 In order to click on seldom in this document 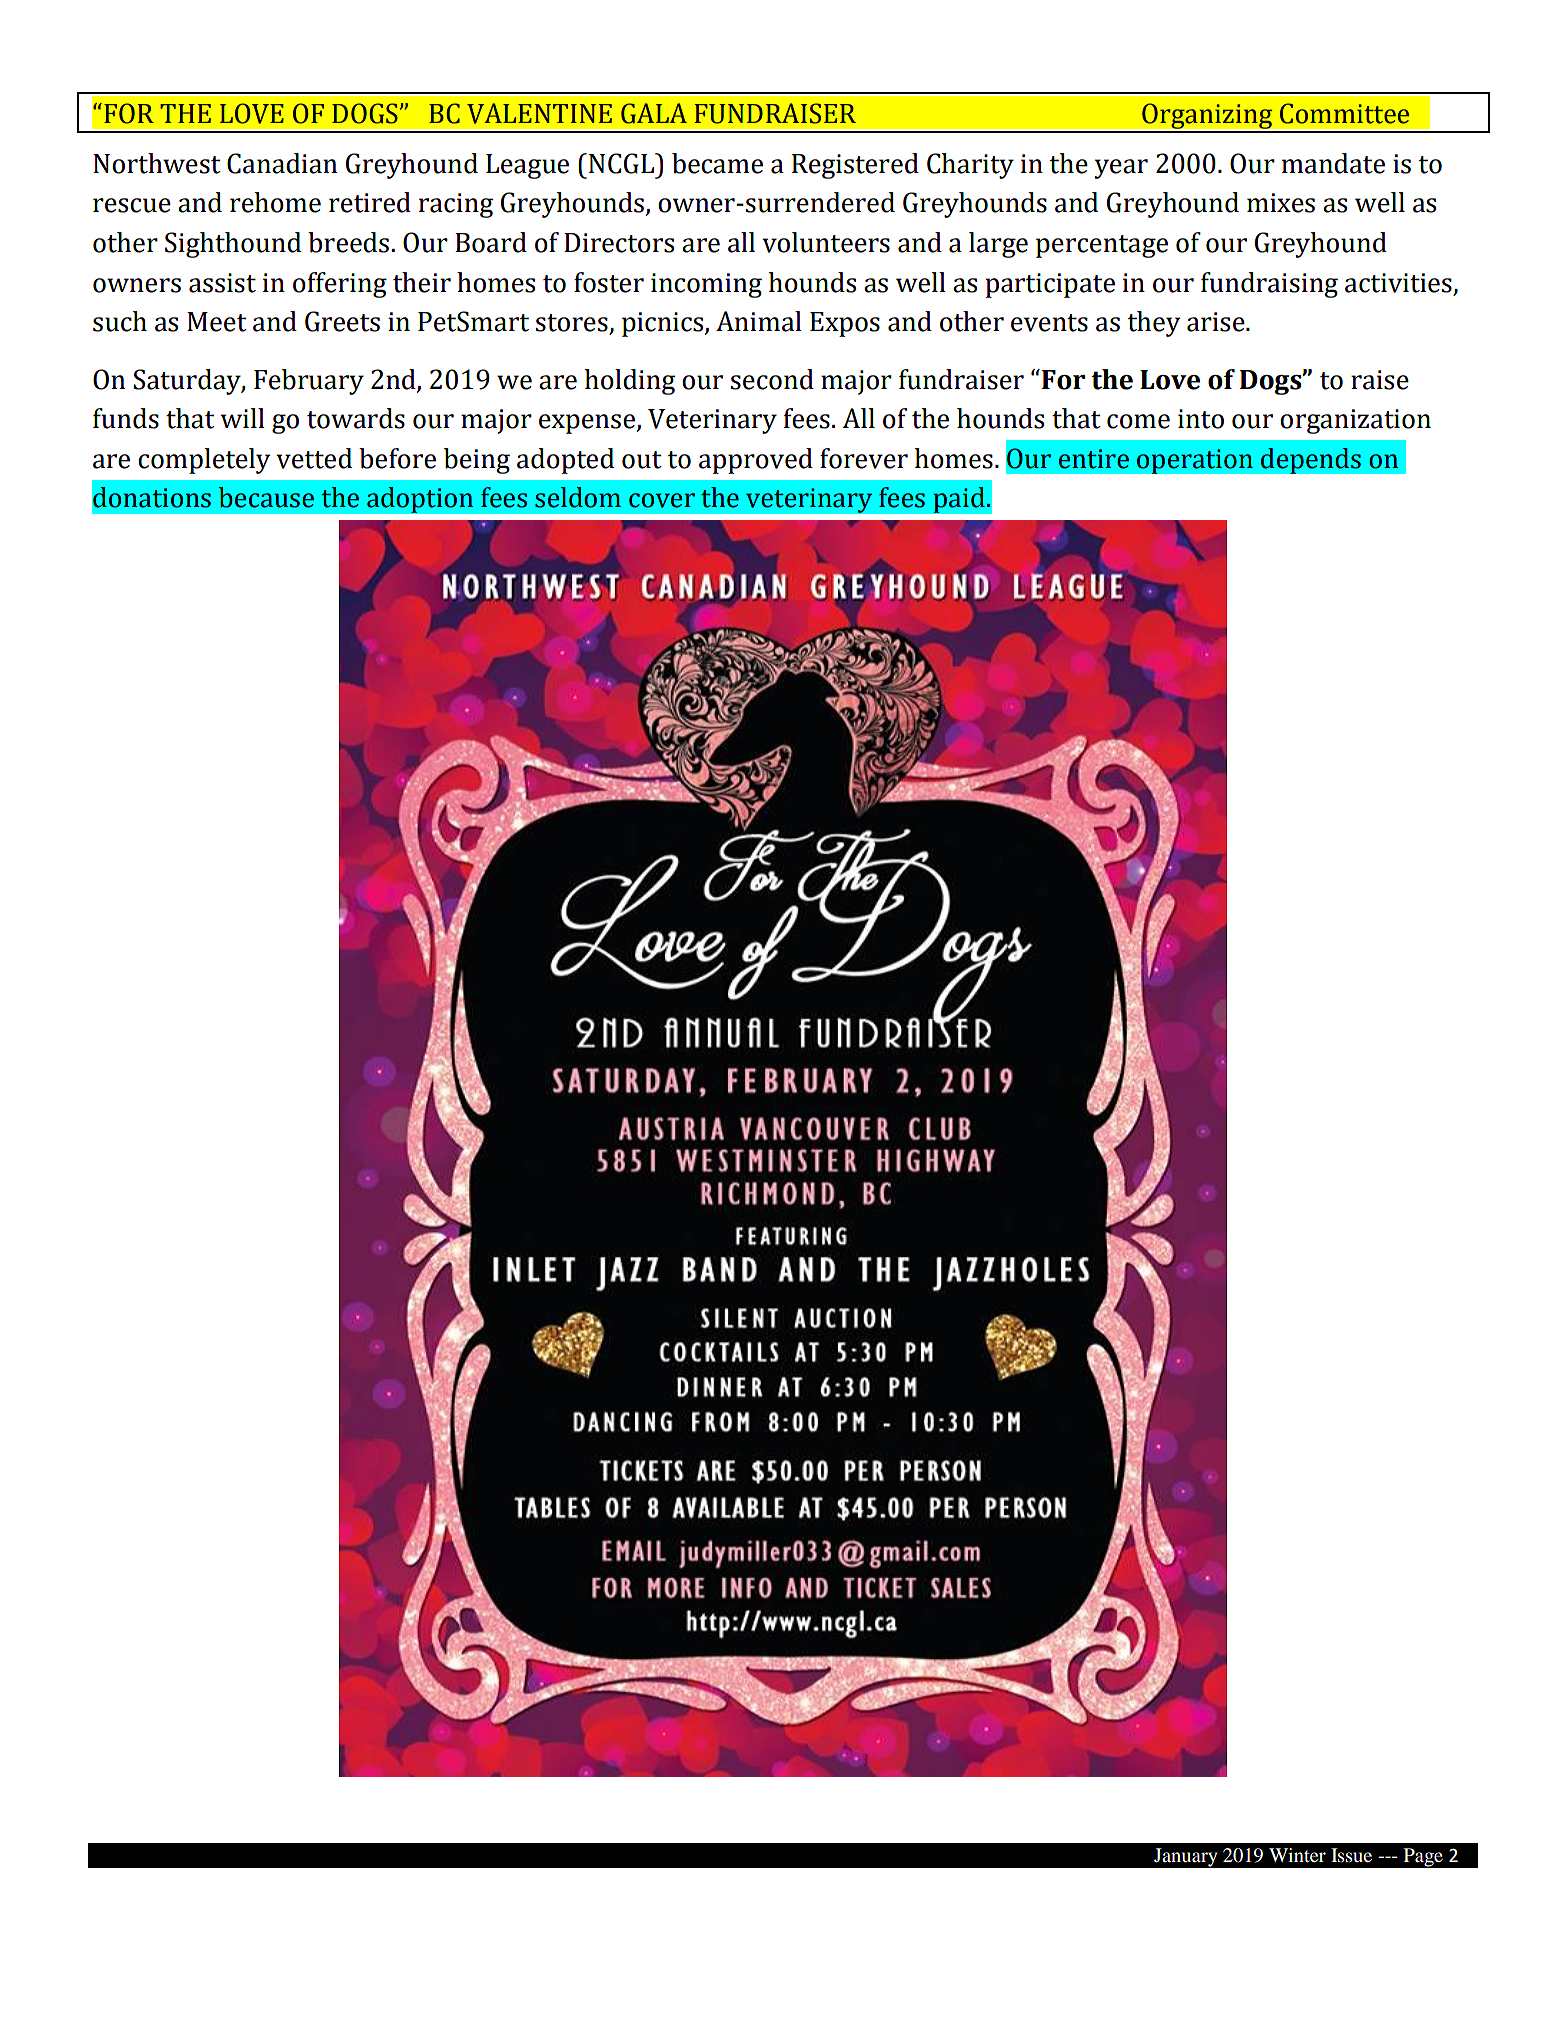, I will do `click(578, 497)`.
